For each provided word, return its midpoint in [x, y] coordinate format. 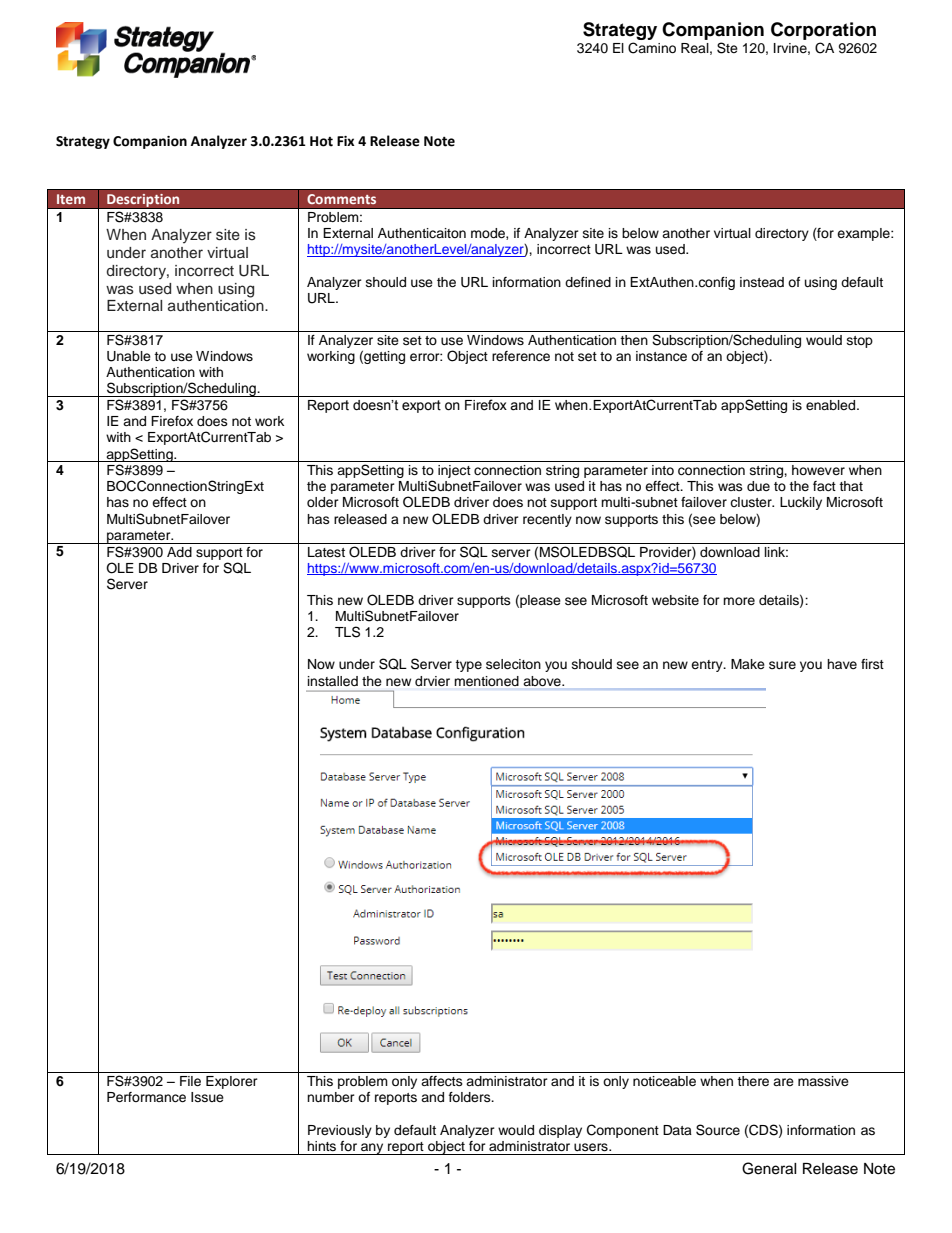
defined [588, 282]
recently [547, 520]
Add [179, 552]
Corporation [823, 31]
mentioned [487, 681]
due [758, 486]
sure [782, 665]
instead [762, 282]
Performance [146, 1097]
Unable [129, 356]
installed [333, 681]
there [753, 1081]
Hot [321, 141]
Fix [345, 141]
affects [442, 1081]
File [190, 1081]
